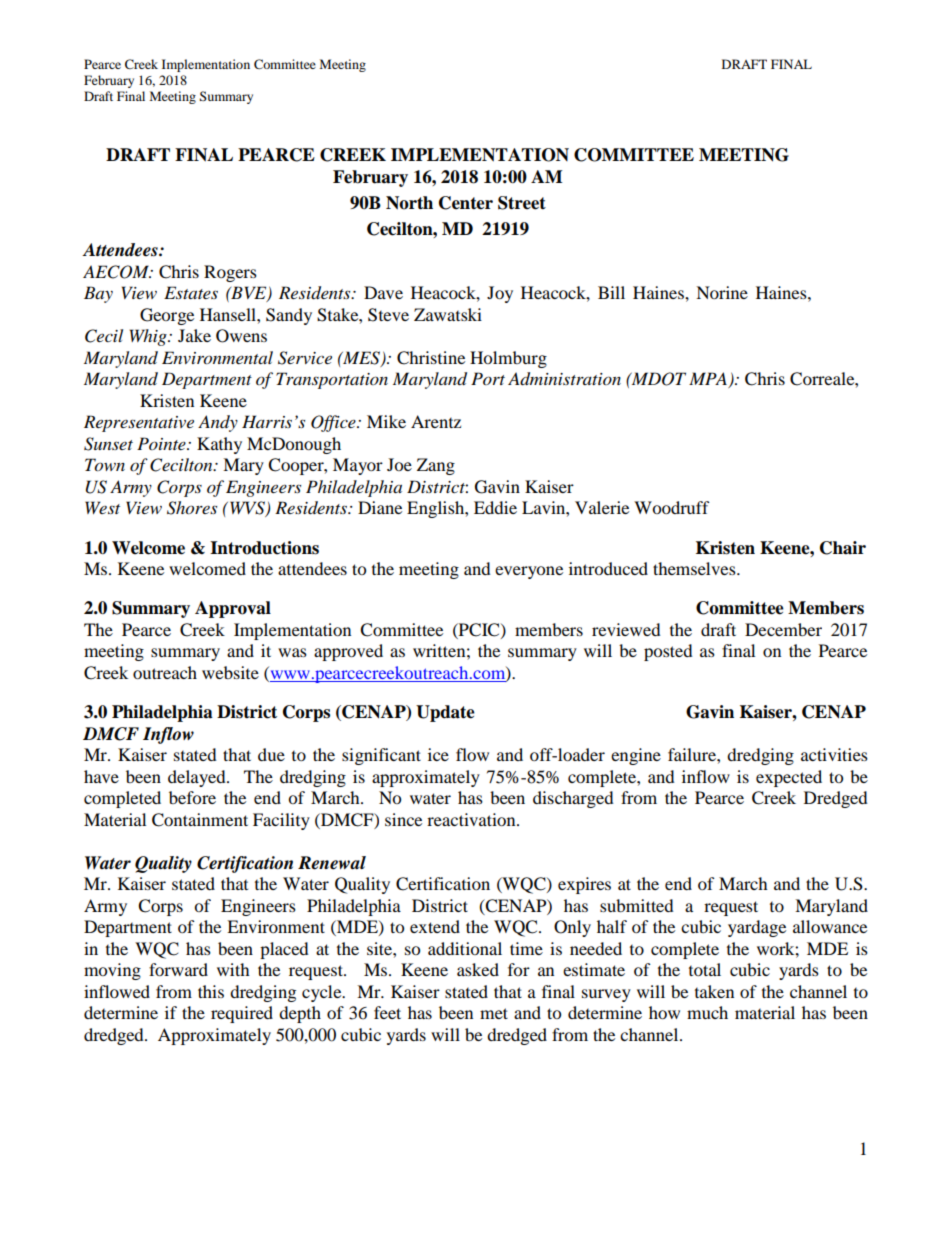 This screenshot has width=952, height=1233. What do you see at coordinates (466, 203) in the screenshot?
I see `Center` at bounding box center [466, 203].
